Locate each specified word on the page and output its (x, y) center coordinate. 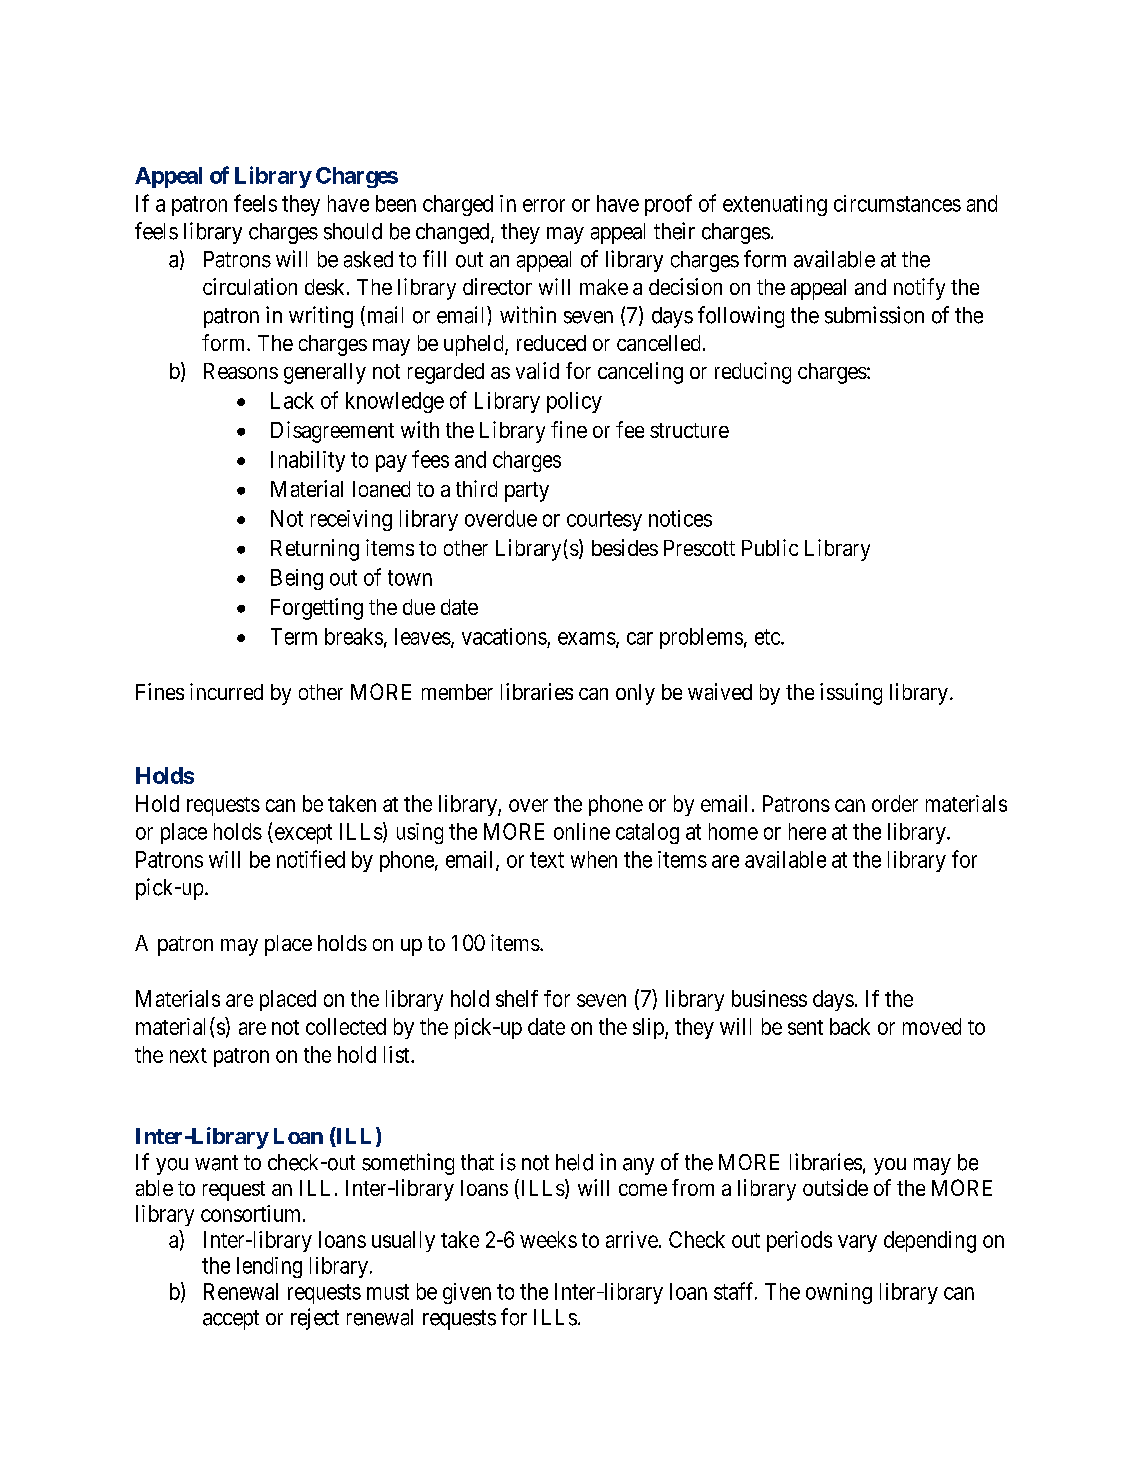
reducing (753, 373)
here (807, 831)
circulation (250, 286)
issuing (851, 694)
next (188, 1055)
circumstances (897, 203)
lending (269, 1267)
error (544, 205)
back (850, 1026)
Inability (308, 461)
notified (311, 859)
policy (574, 402)
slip (649, 1028)
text (547, 860)
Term (294, 636)
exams (587, 638)
